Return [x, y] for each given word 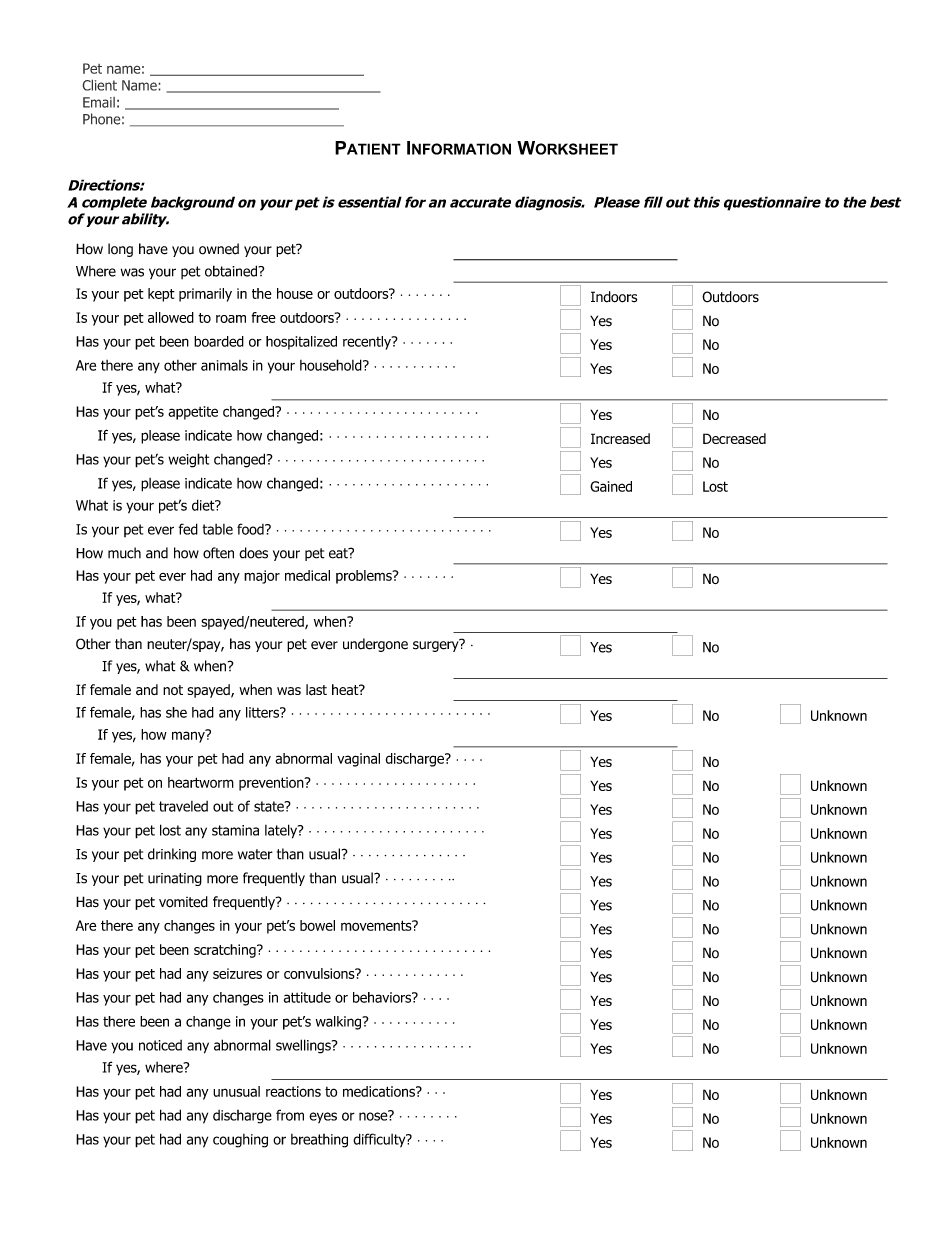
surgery [437, 645]
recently [368, 343]
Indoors [614, 297]
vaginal [358, 760]
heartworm [201, 782]
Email [99, 102]
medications [380, 1091]
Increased [620, 438]
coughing [240, 1141]
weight [188, 460]
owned [219, 249]
